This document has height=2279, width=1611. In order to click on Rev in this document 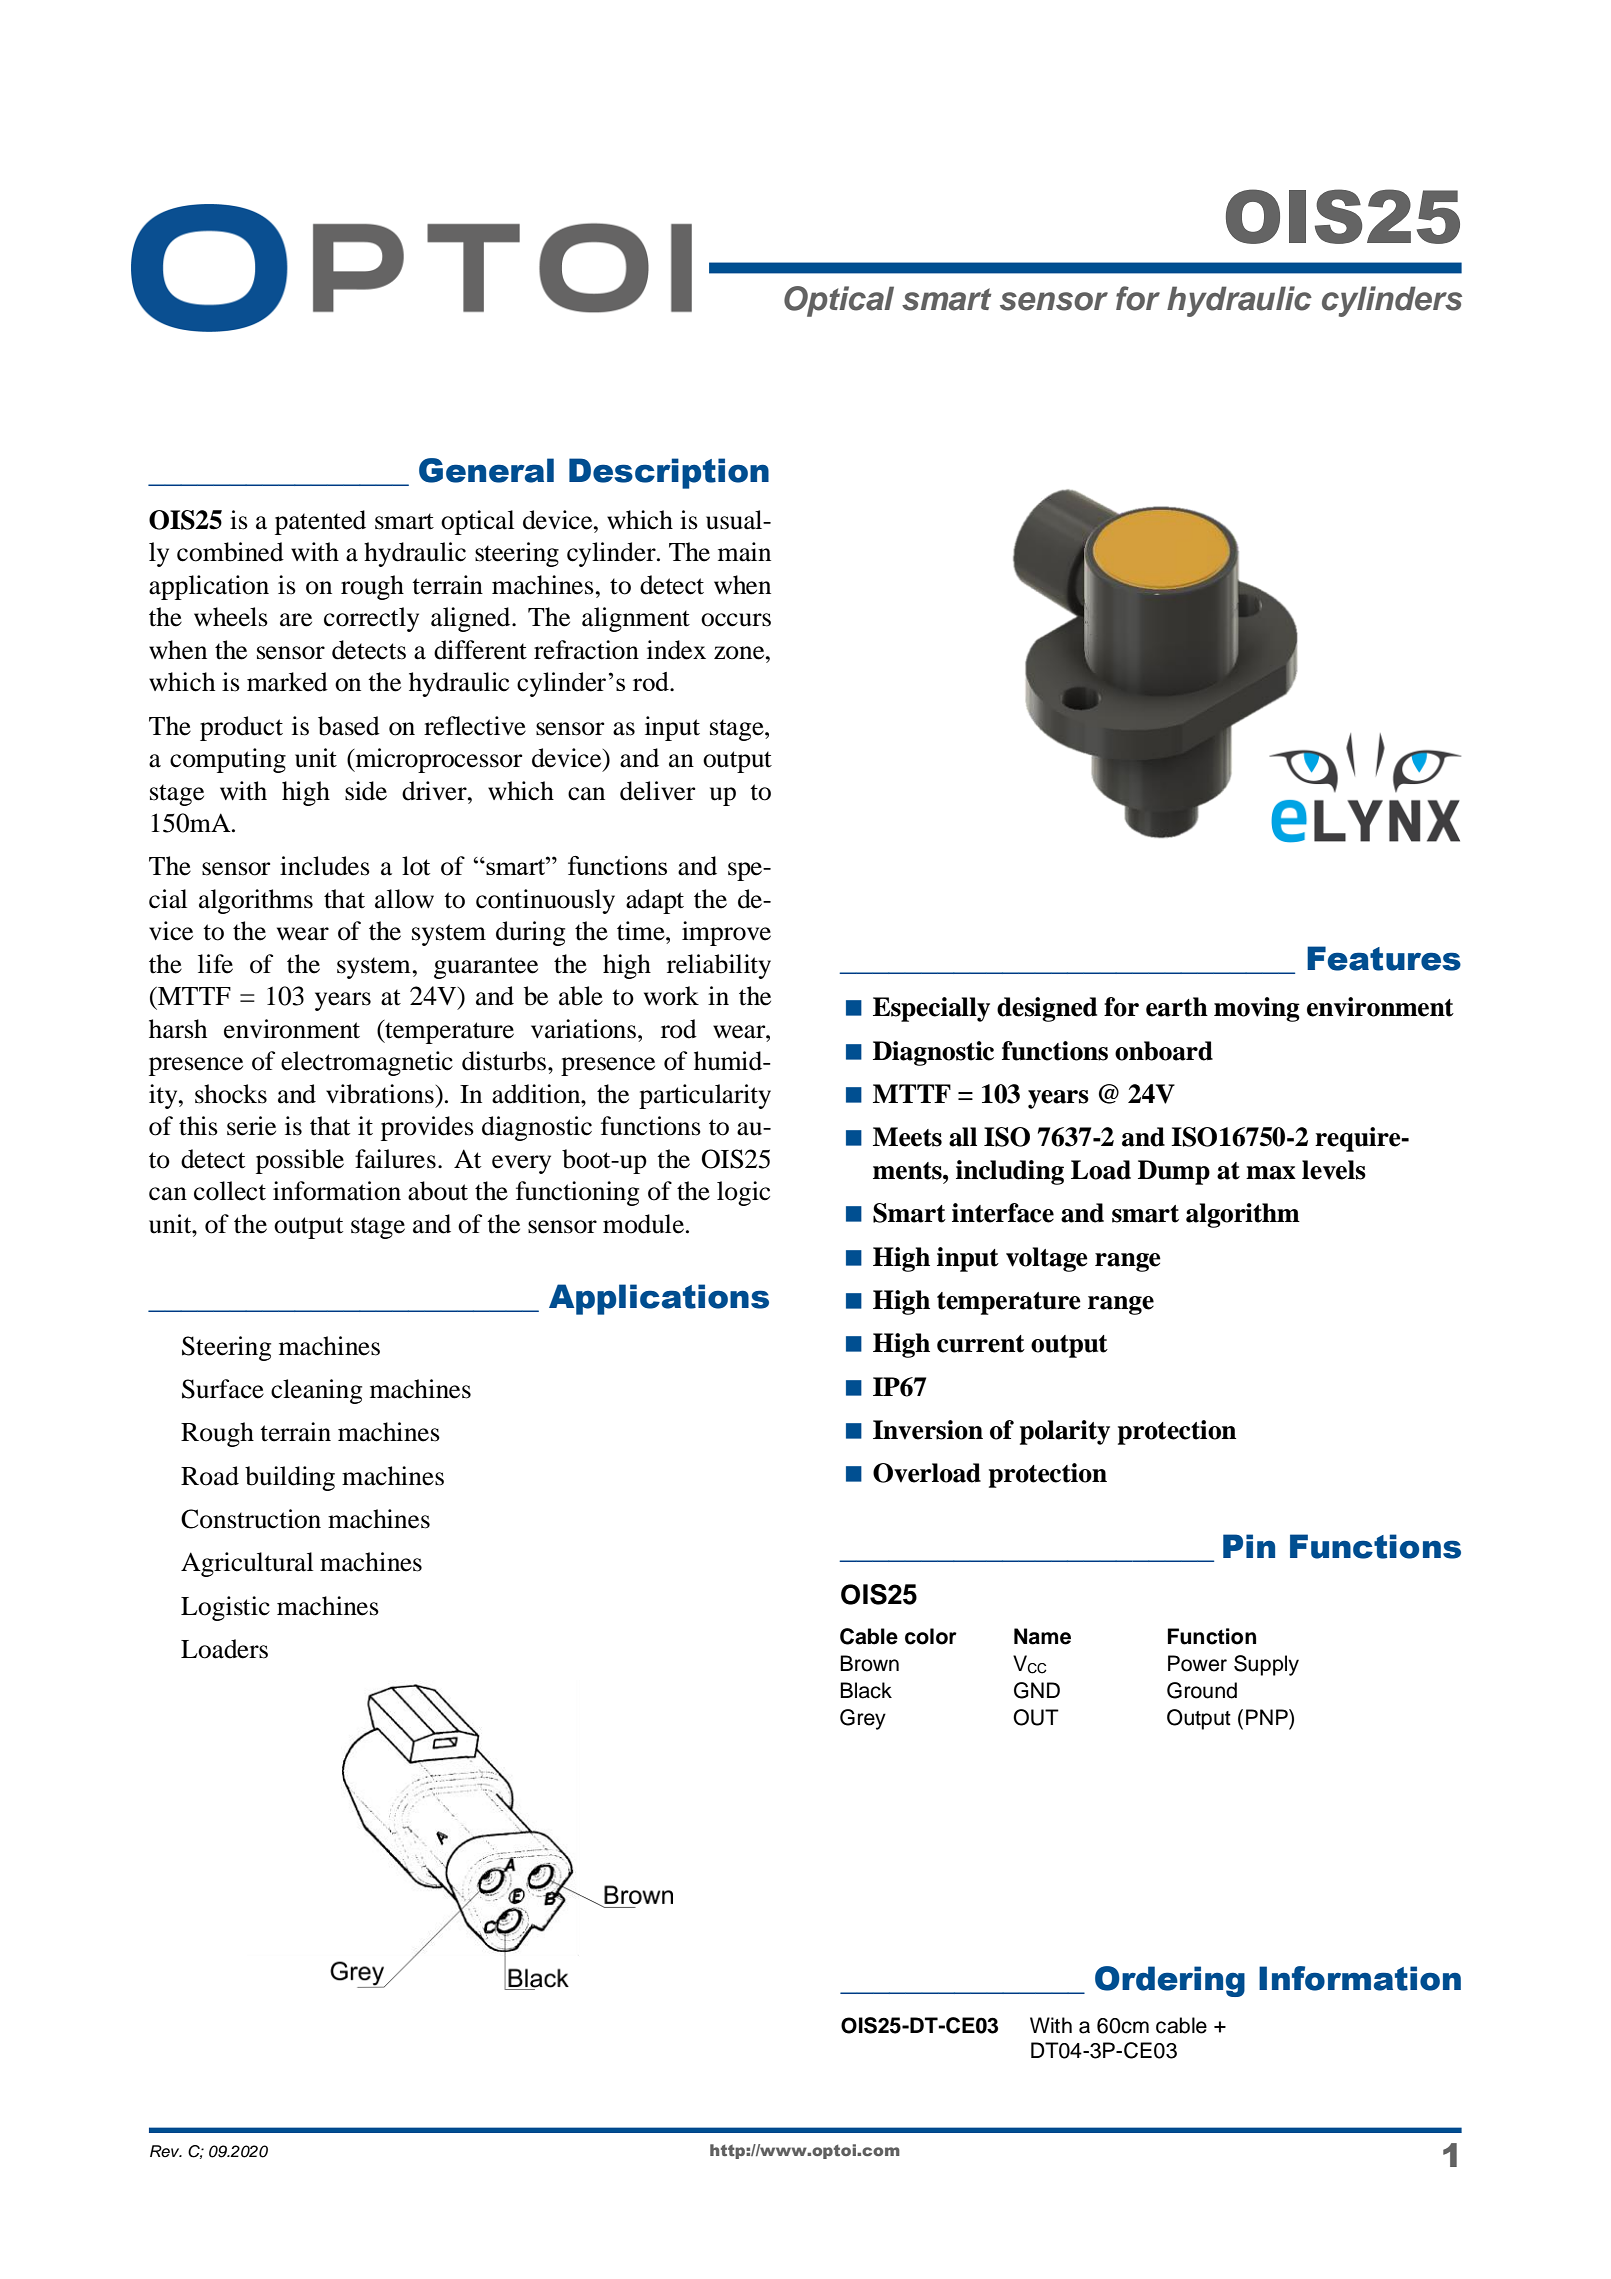, I will do `click(166, 2151)`.
